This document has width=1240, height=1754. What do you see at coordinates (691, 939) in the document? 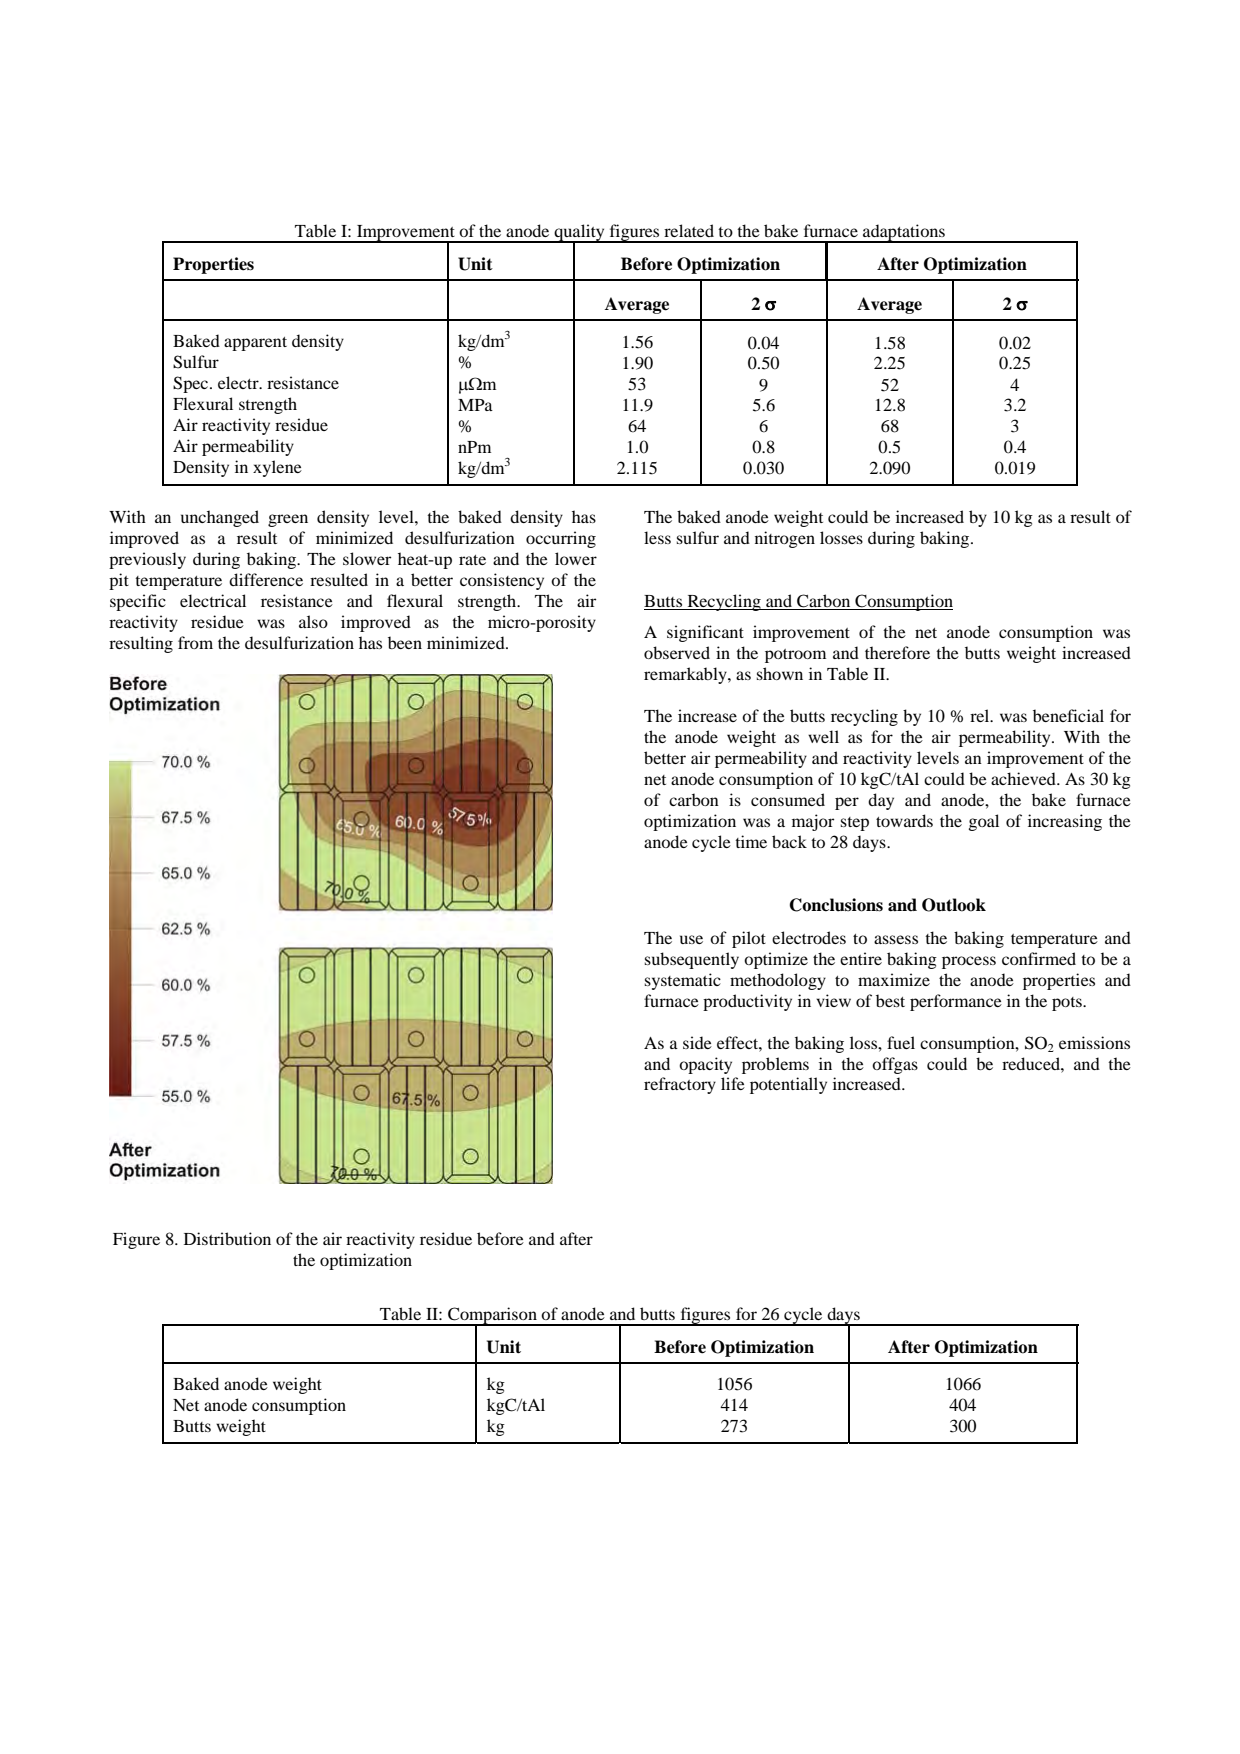
I see `use` at bounding box center [691, 939].
